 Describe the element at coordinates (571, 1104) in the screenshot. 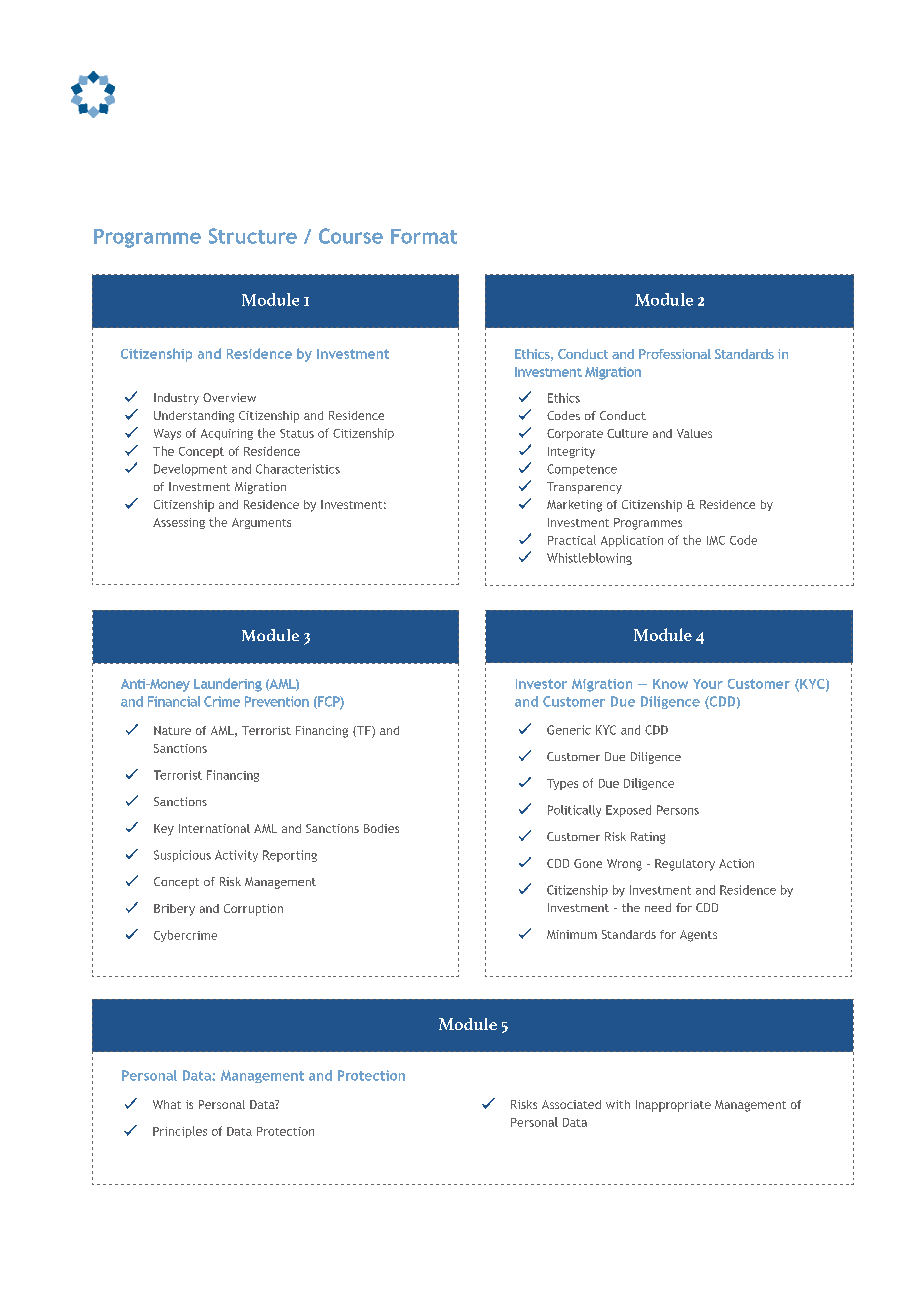

I see `Associated` at that location.
